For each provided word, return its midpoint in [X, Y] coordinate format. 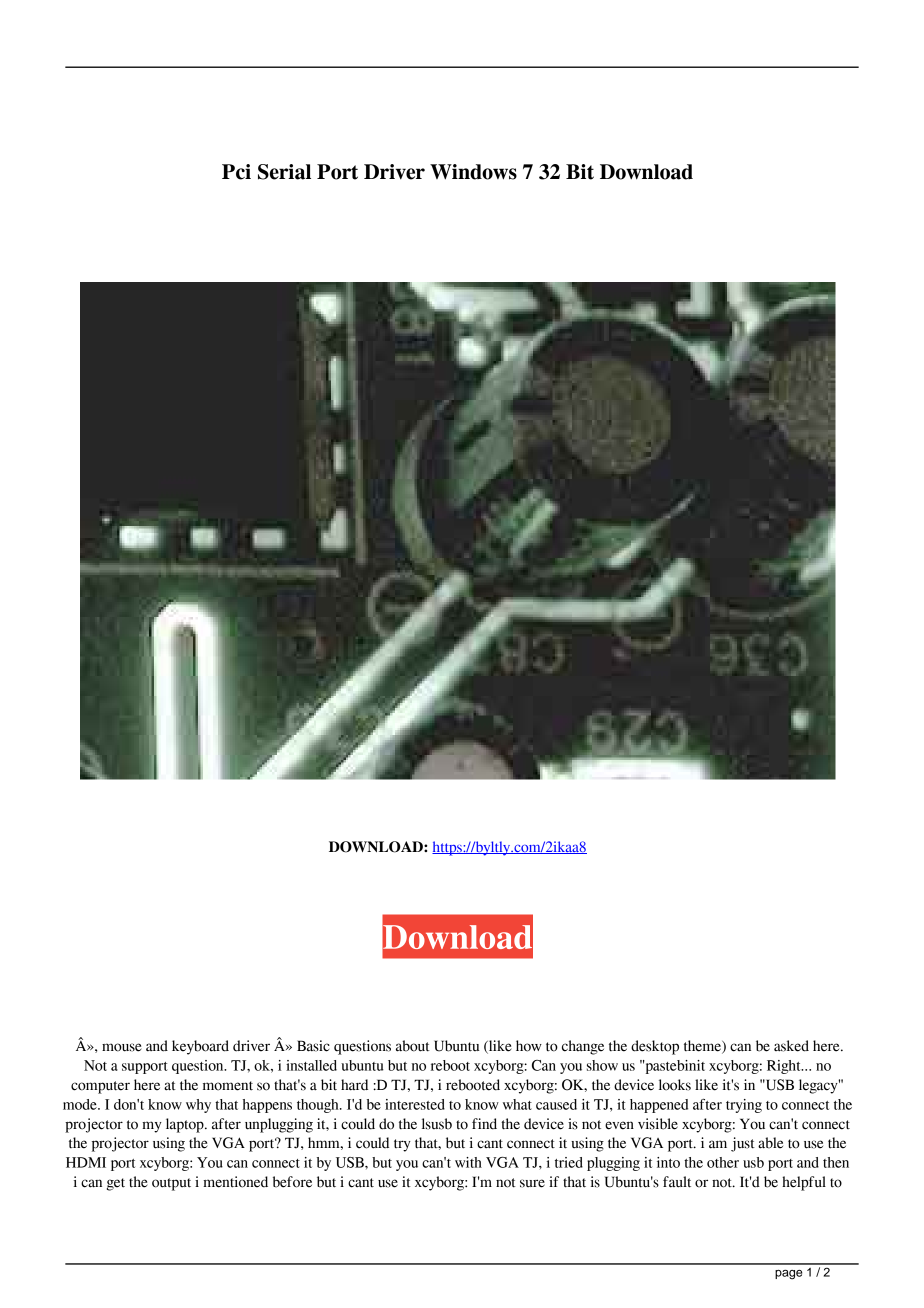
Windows [473, 172]
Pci [236, 172]
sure [532, 1183]
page [788, 1275]
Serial [284, 172]
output [171, 1184]
